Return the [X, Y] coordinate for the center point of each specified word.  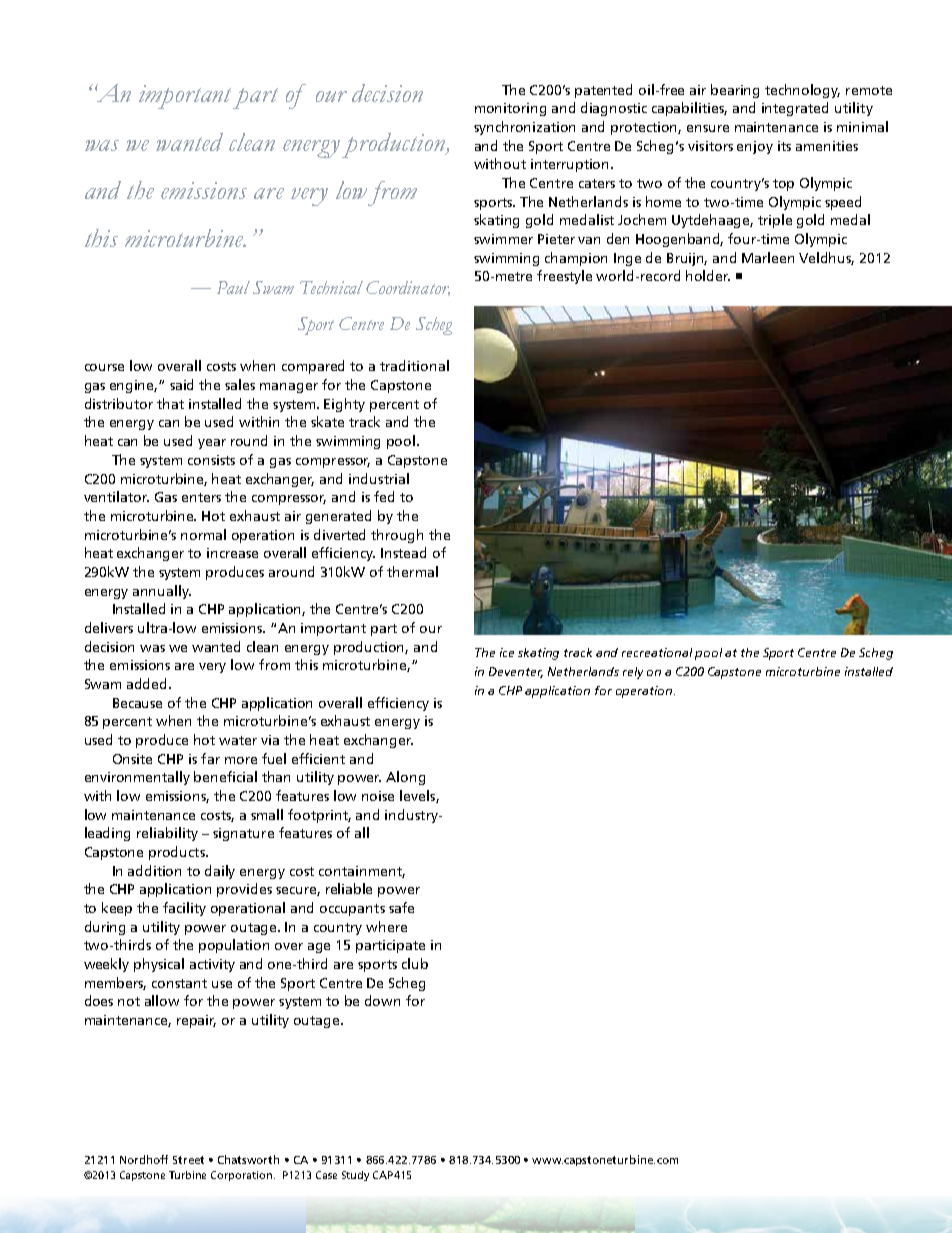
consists [211, 460]
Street [188, 1160]
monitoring [510, 109]
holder [708, 275]
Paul [233, 287]
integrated [795, 109]
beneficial [225, 776]
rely [633, 673]
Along [405, 778]
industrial [379, 478]
